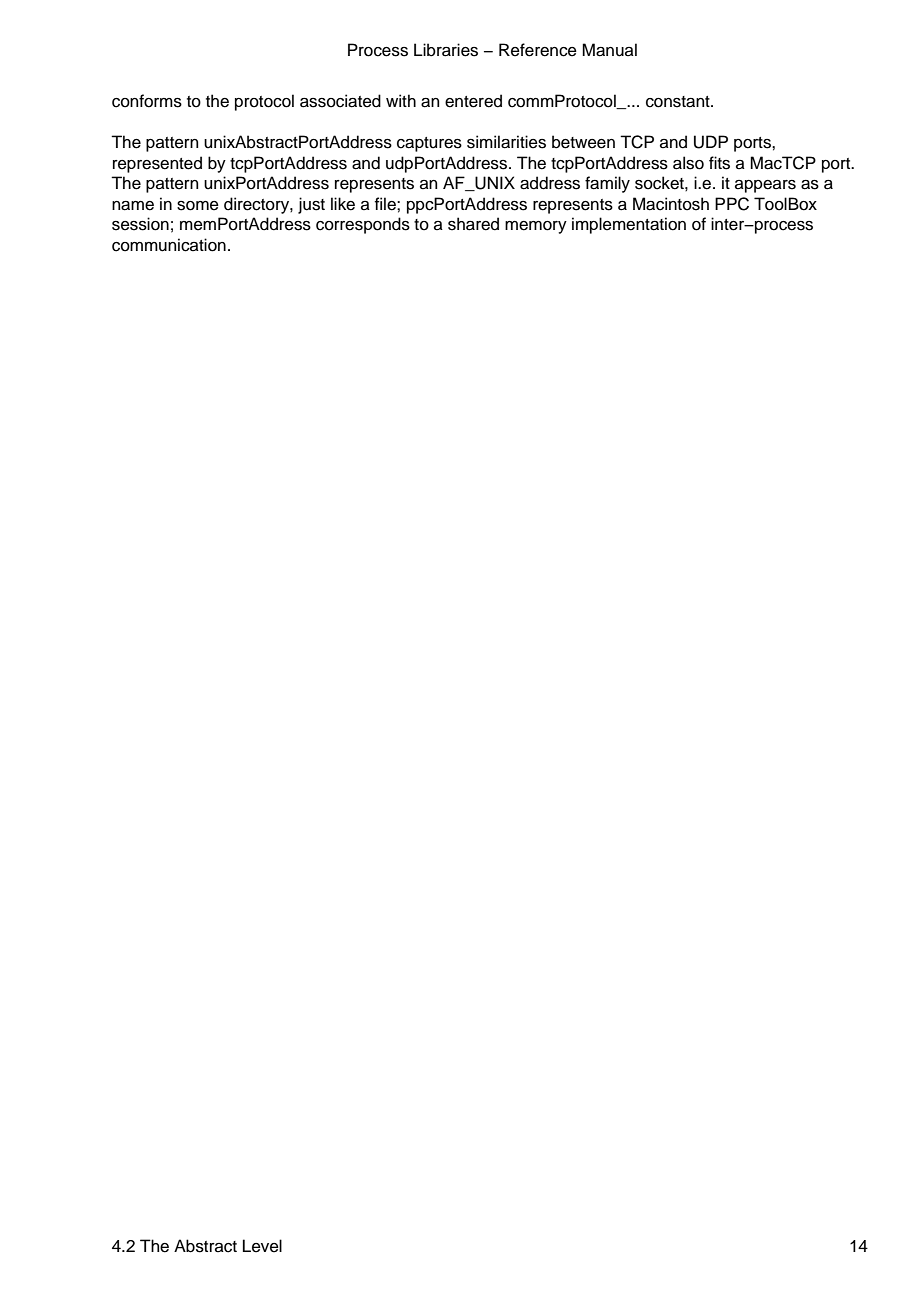  I want to click on communication, so click(169, 245).
